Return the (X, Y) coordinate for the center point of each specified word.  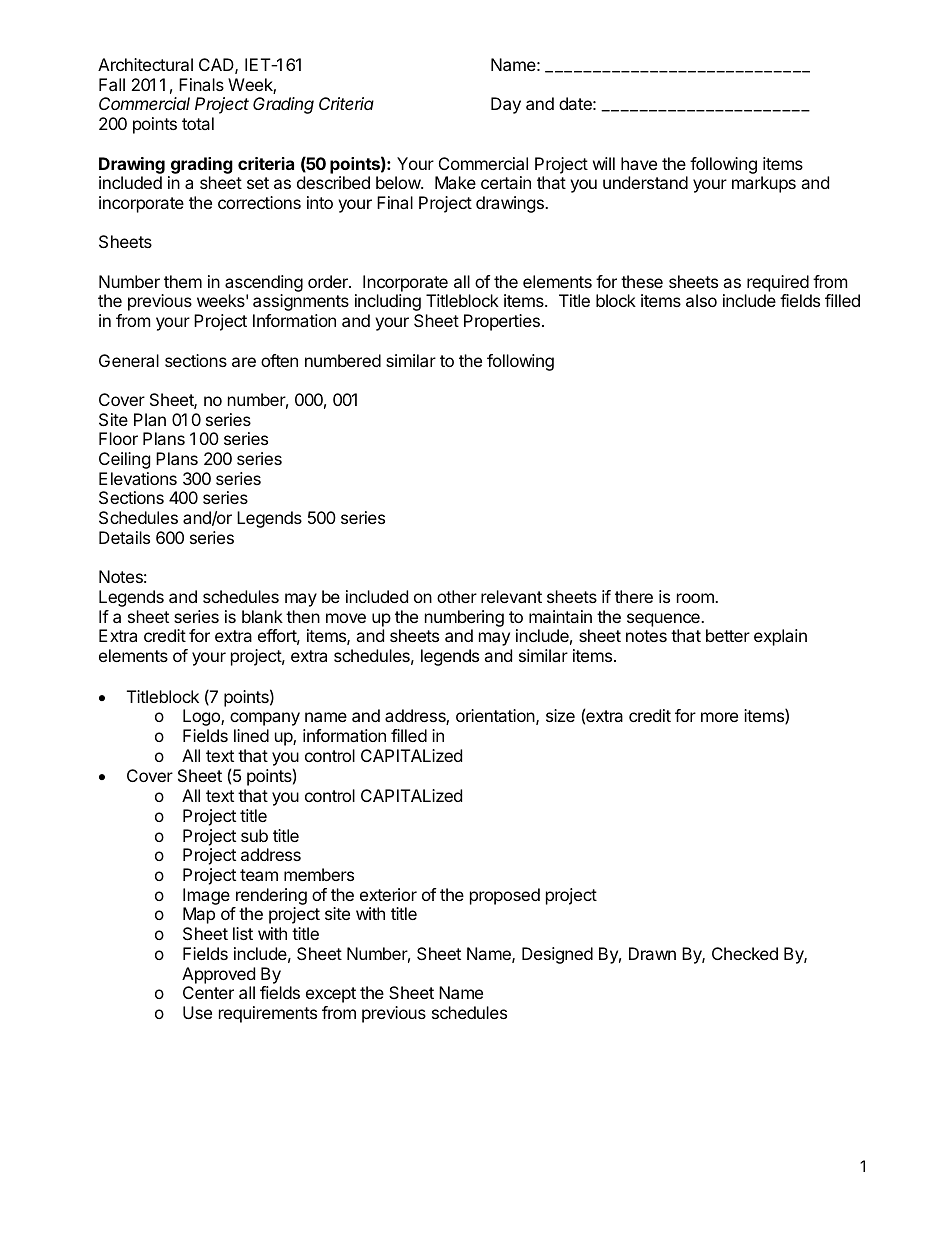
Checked (745, 953)
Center (208, 992)
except (331, 995)
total (198, 123)
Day (506, 105)
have (639, 163)
